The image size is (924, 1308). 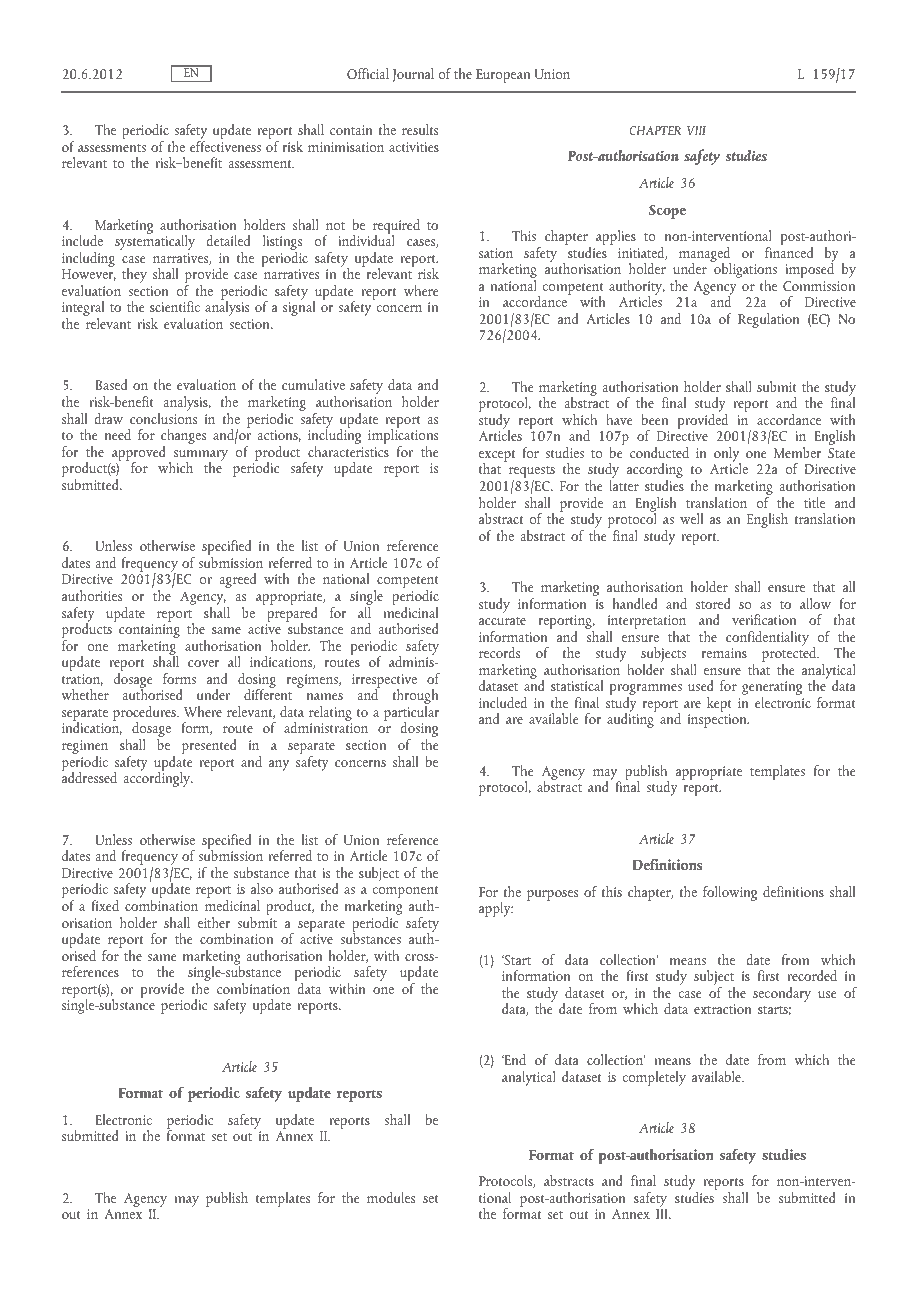 What do you see at coordinates (420, 129) in the screenshot?
I see `results` at bounding box center [420, 129].
